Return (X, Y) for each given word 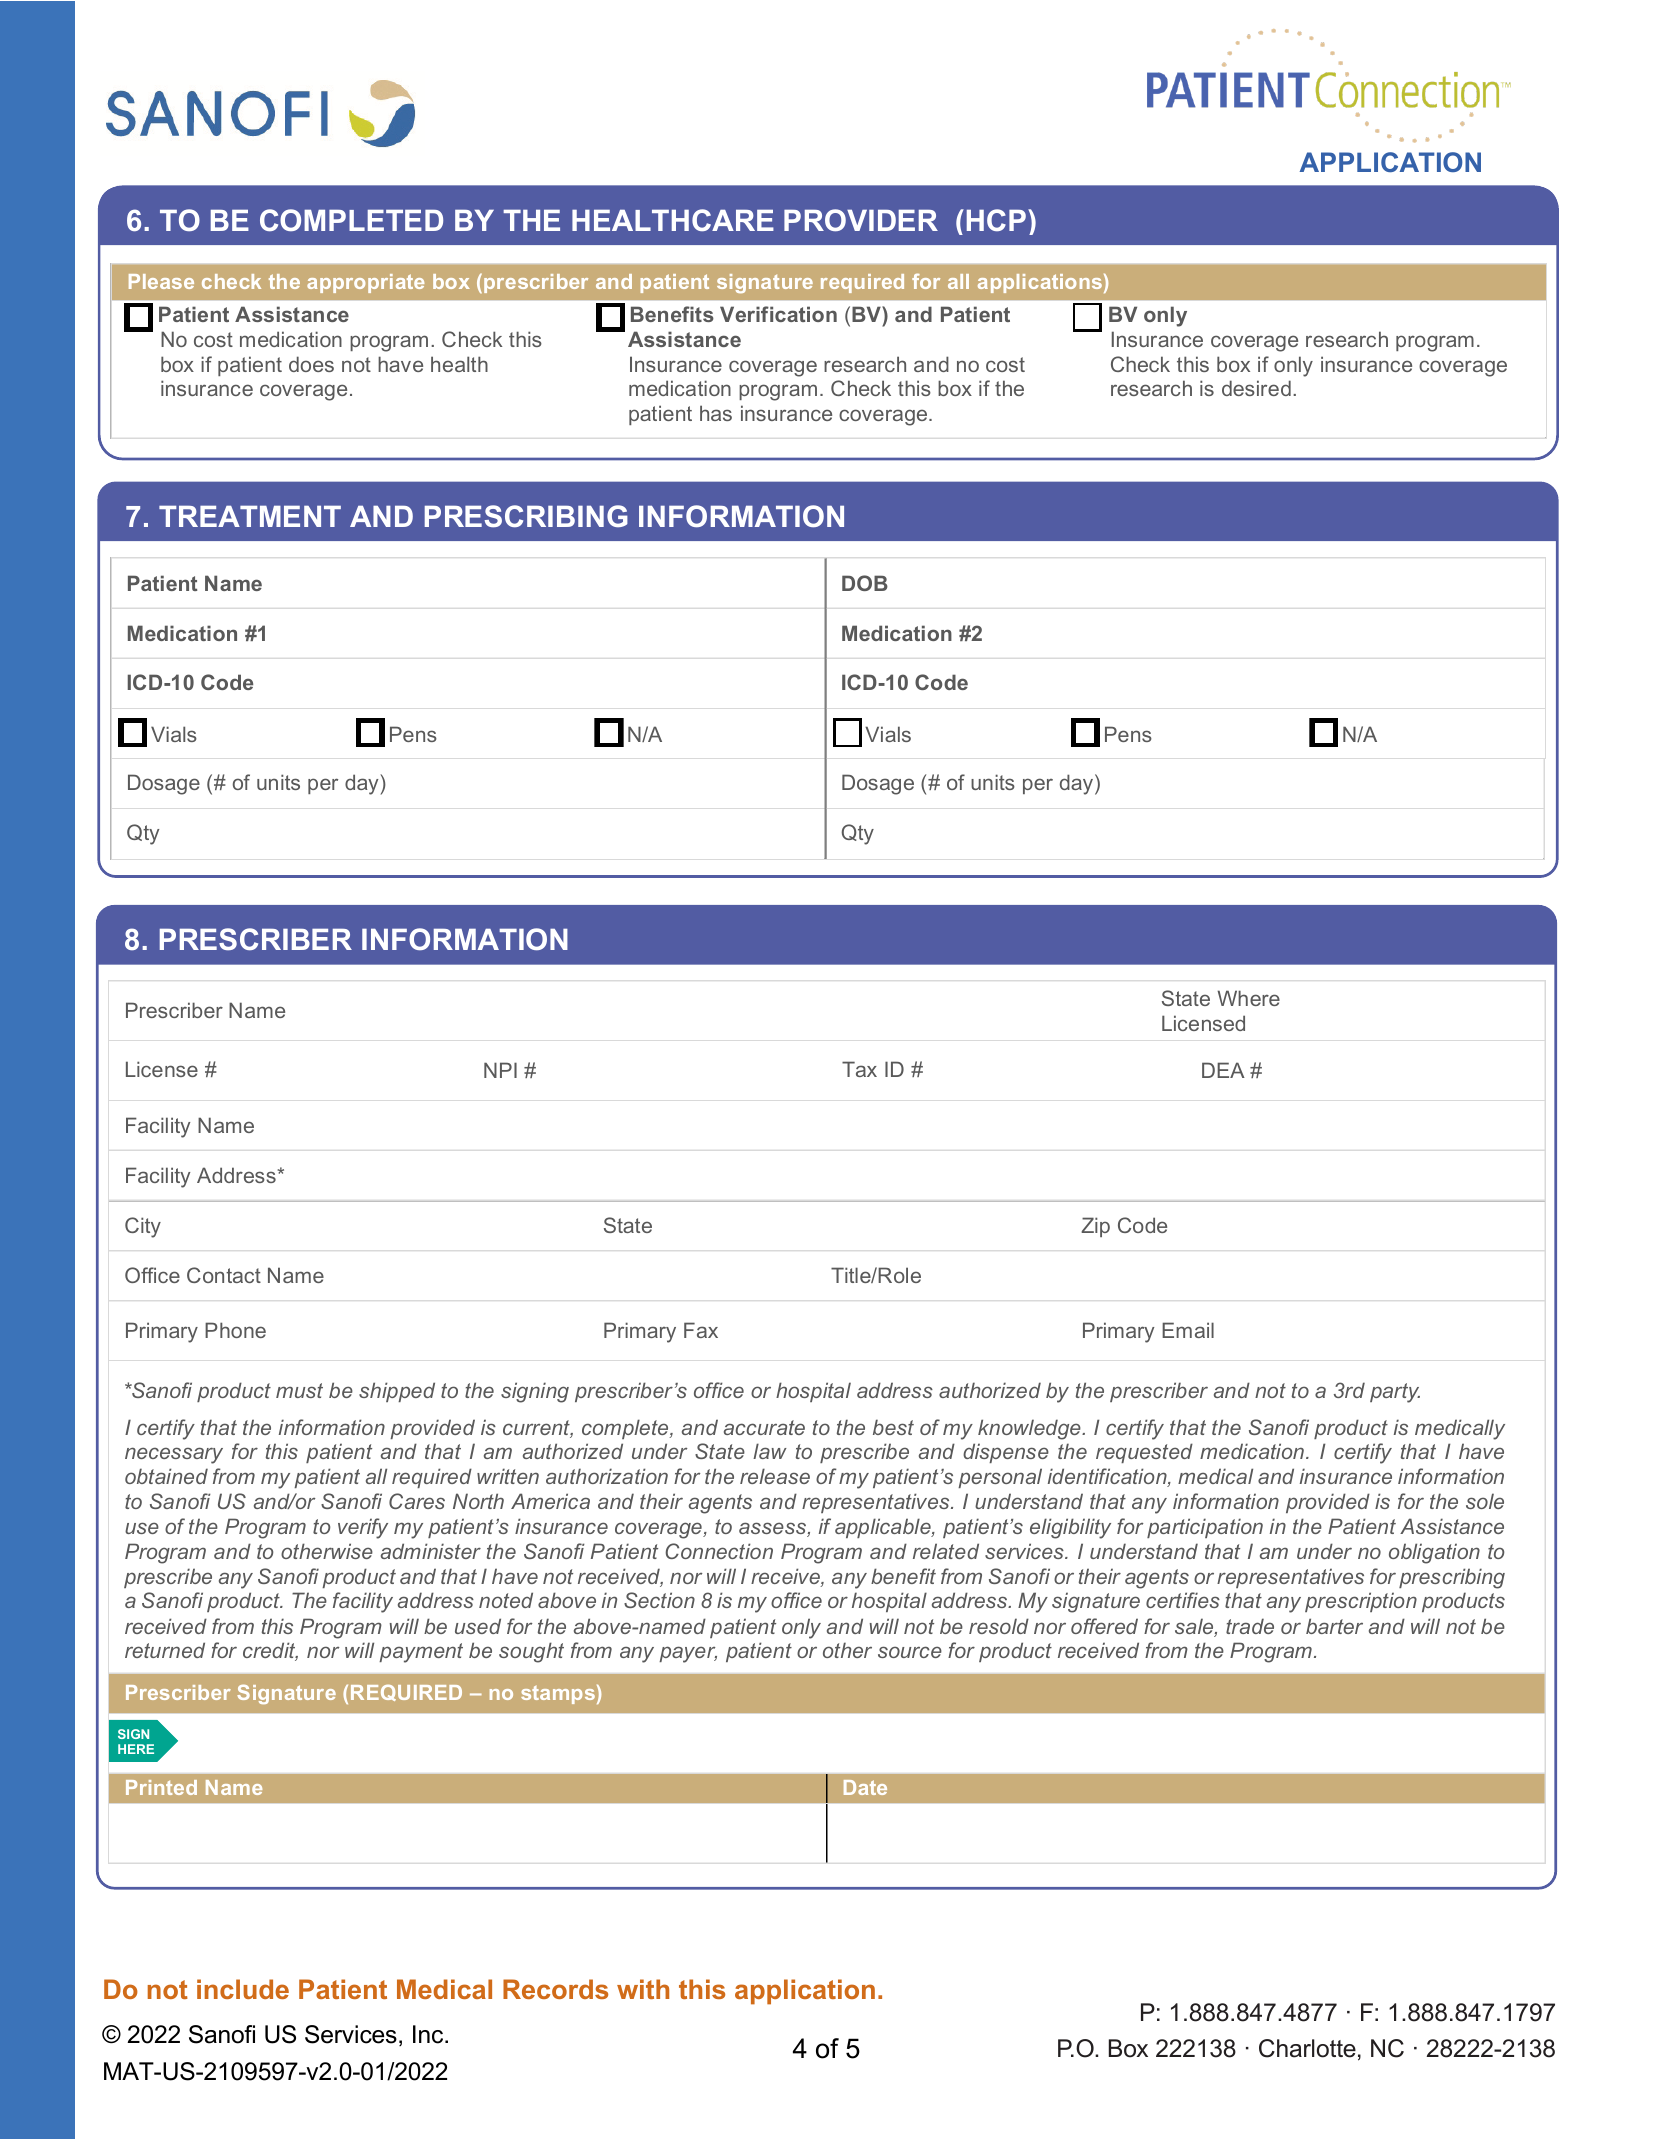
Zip (1095, 1227)
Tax (859, 1069)
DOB (865, 583)
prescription (1361, 1602)
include (243, 1989)
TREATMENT (250, 516)
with (643, 1989)
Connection (719, 1551)
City (143, 1227)
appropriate (365, 283)
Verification (778, 314)
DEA (1223, 1070)
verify (363, 1528)
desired (1256, 388)
